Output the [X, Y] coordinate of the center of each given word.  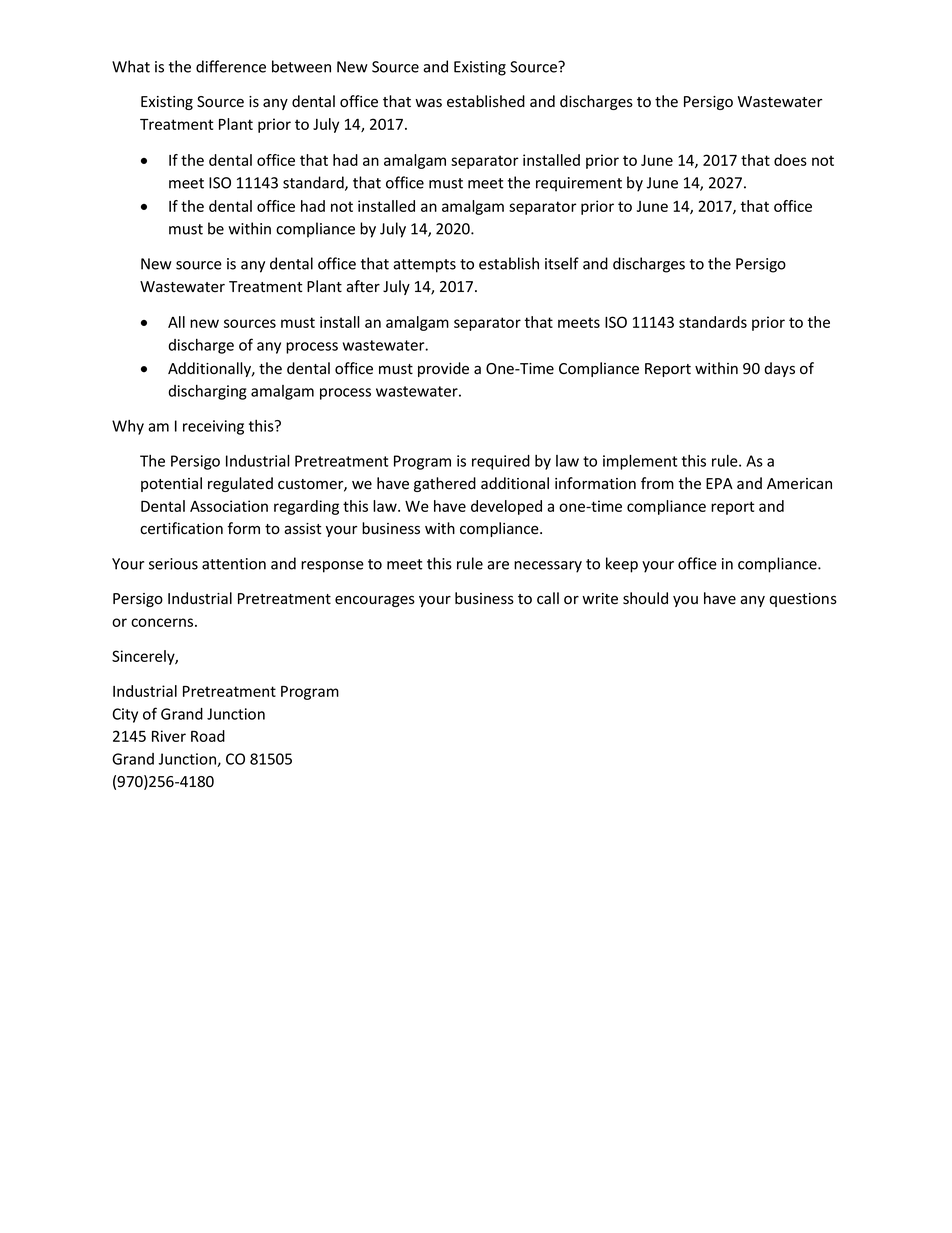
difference [231, 66]
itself [562, 263]
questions [803, 600]
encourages [375, 601]
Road [208, 736]
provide [443, 369]
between [301, 66]
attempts [424, 266]
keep [622, 565]
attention [234, 564]
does [790, 160]
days [779, 369]
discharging [207, 392]
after [363, 286]
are [498, 565]
